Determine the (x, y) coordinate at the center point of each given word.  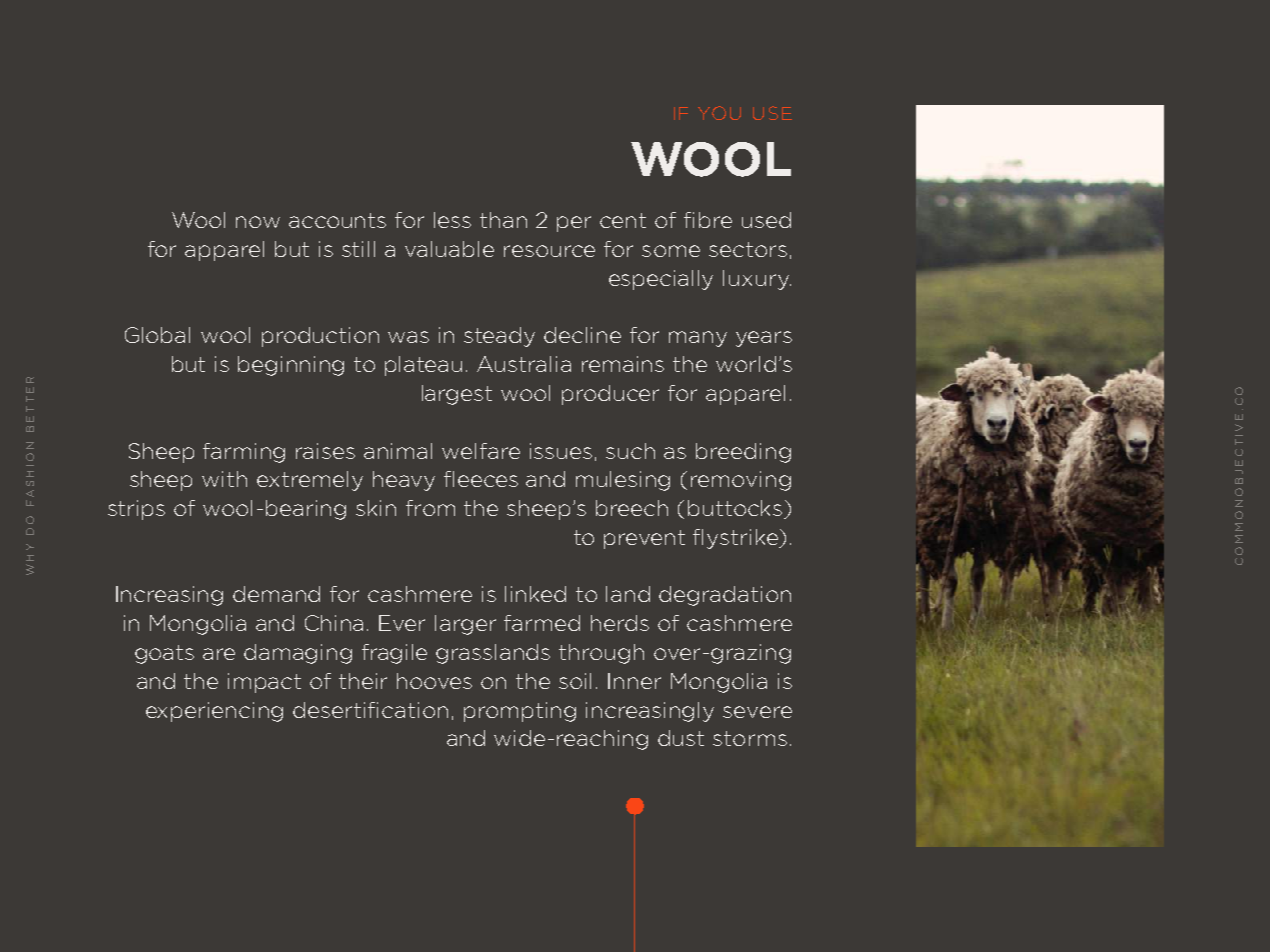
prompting (520, 712)
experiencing (214, 712)
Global (157, 335)
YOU (719, 113)
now (258, 222)
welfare (481, 451)
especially (661, 280)
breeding (743, 453)
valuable (449, 249)
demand (276, 594)
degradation (725, 596)
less (452, 220)
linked (535, 594)
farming (244, 453)
